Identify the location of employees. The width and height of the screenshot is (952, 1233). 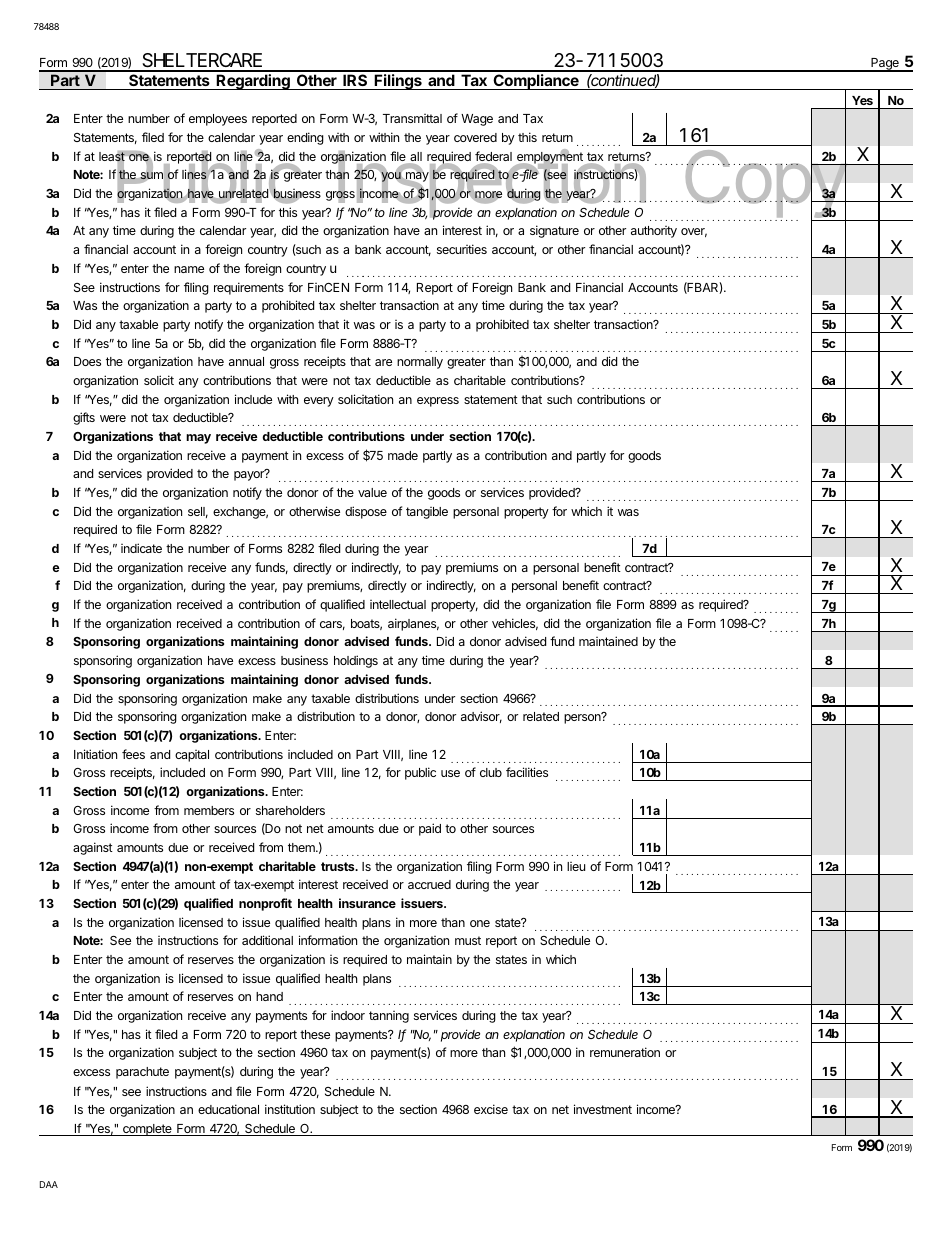
(218, 120).
